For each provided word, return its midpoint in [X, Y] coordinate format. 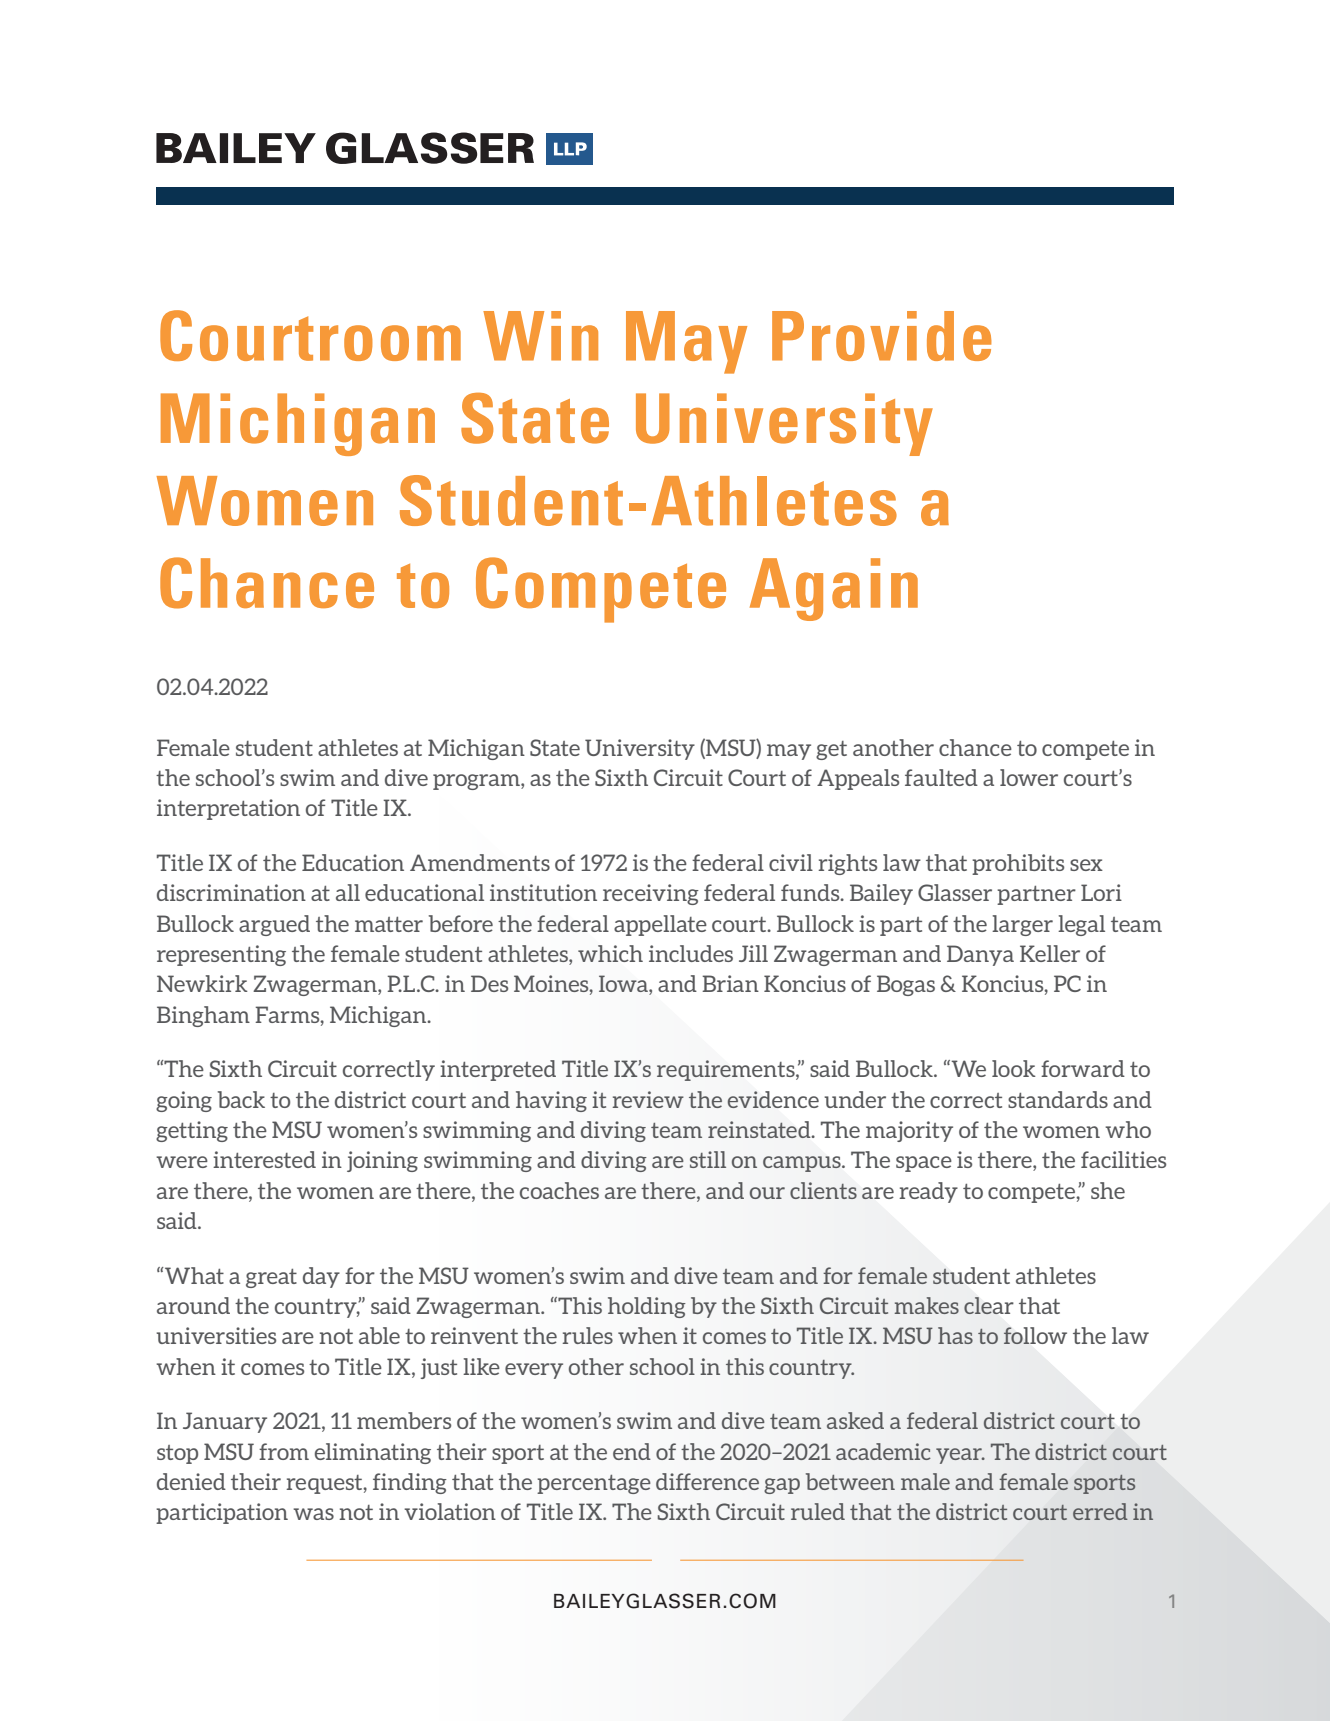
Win [540, 336]
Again [834, 589]
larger [1022, 925]
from [284, 1451]
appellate [660, 925]
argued [274, 925]
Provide [882, 336]
